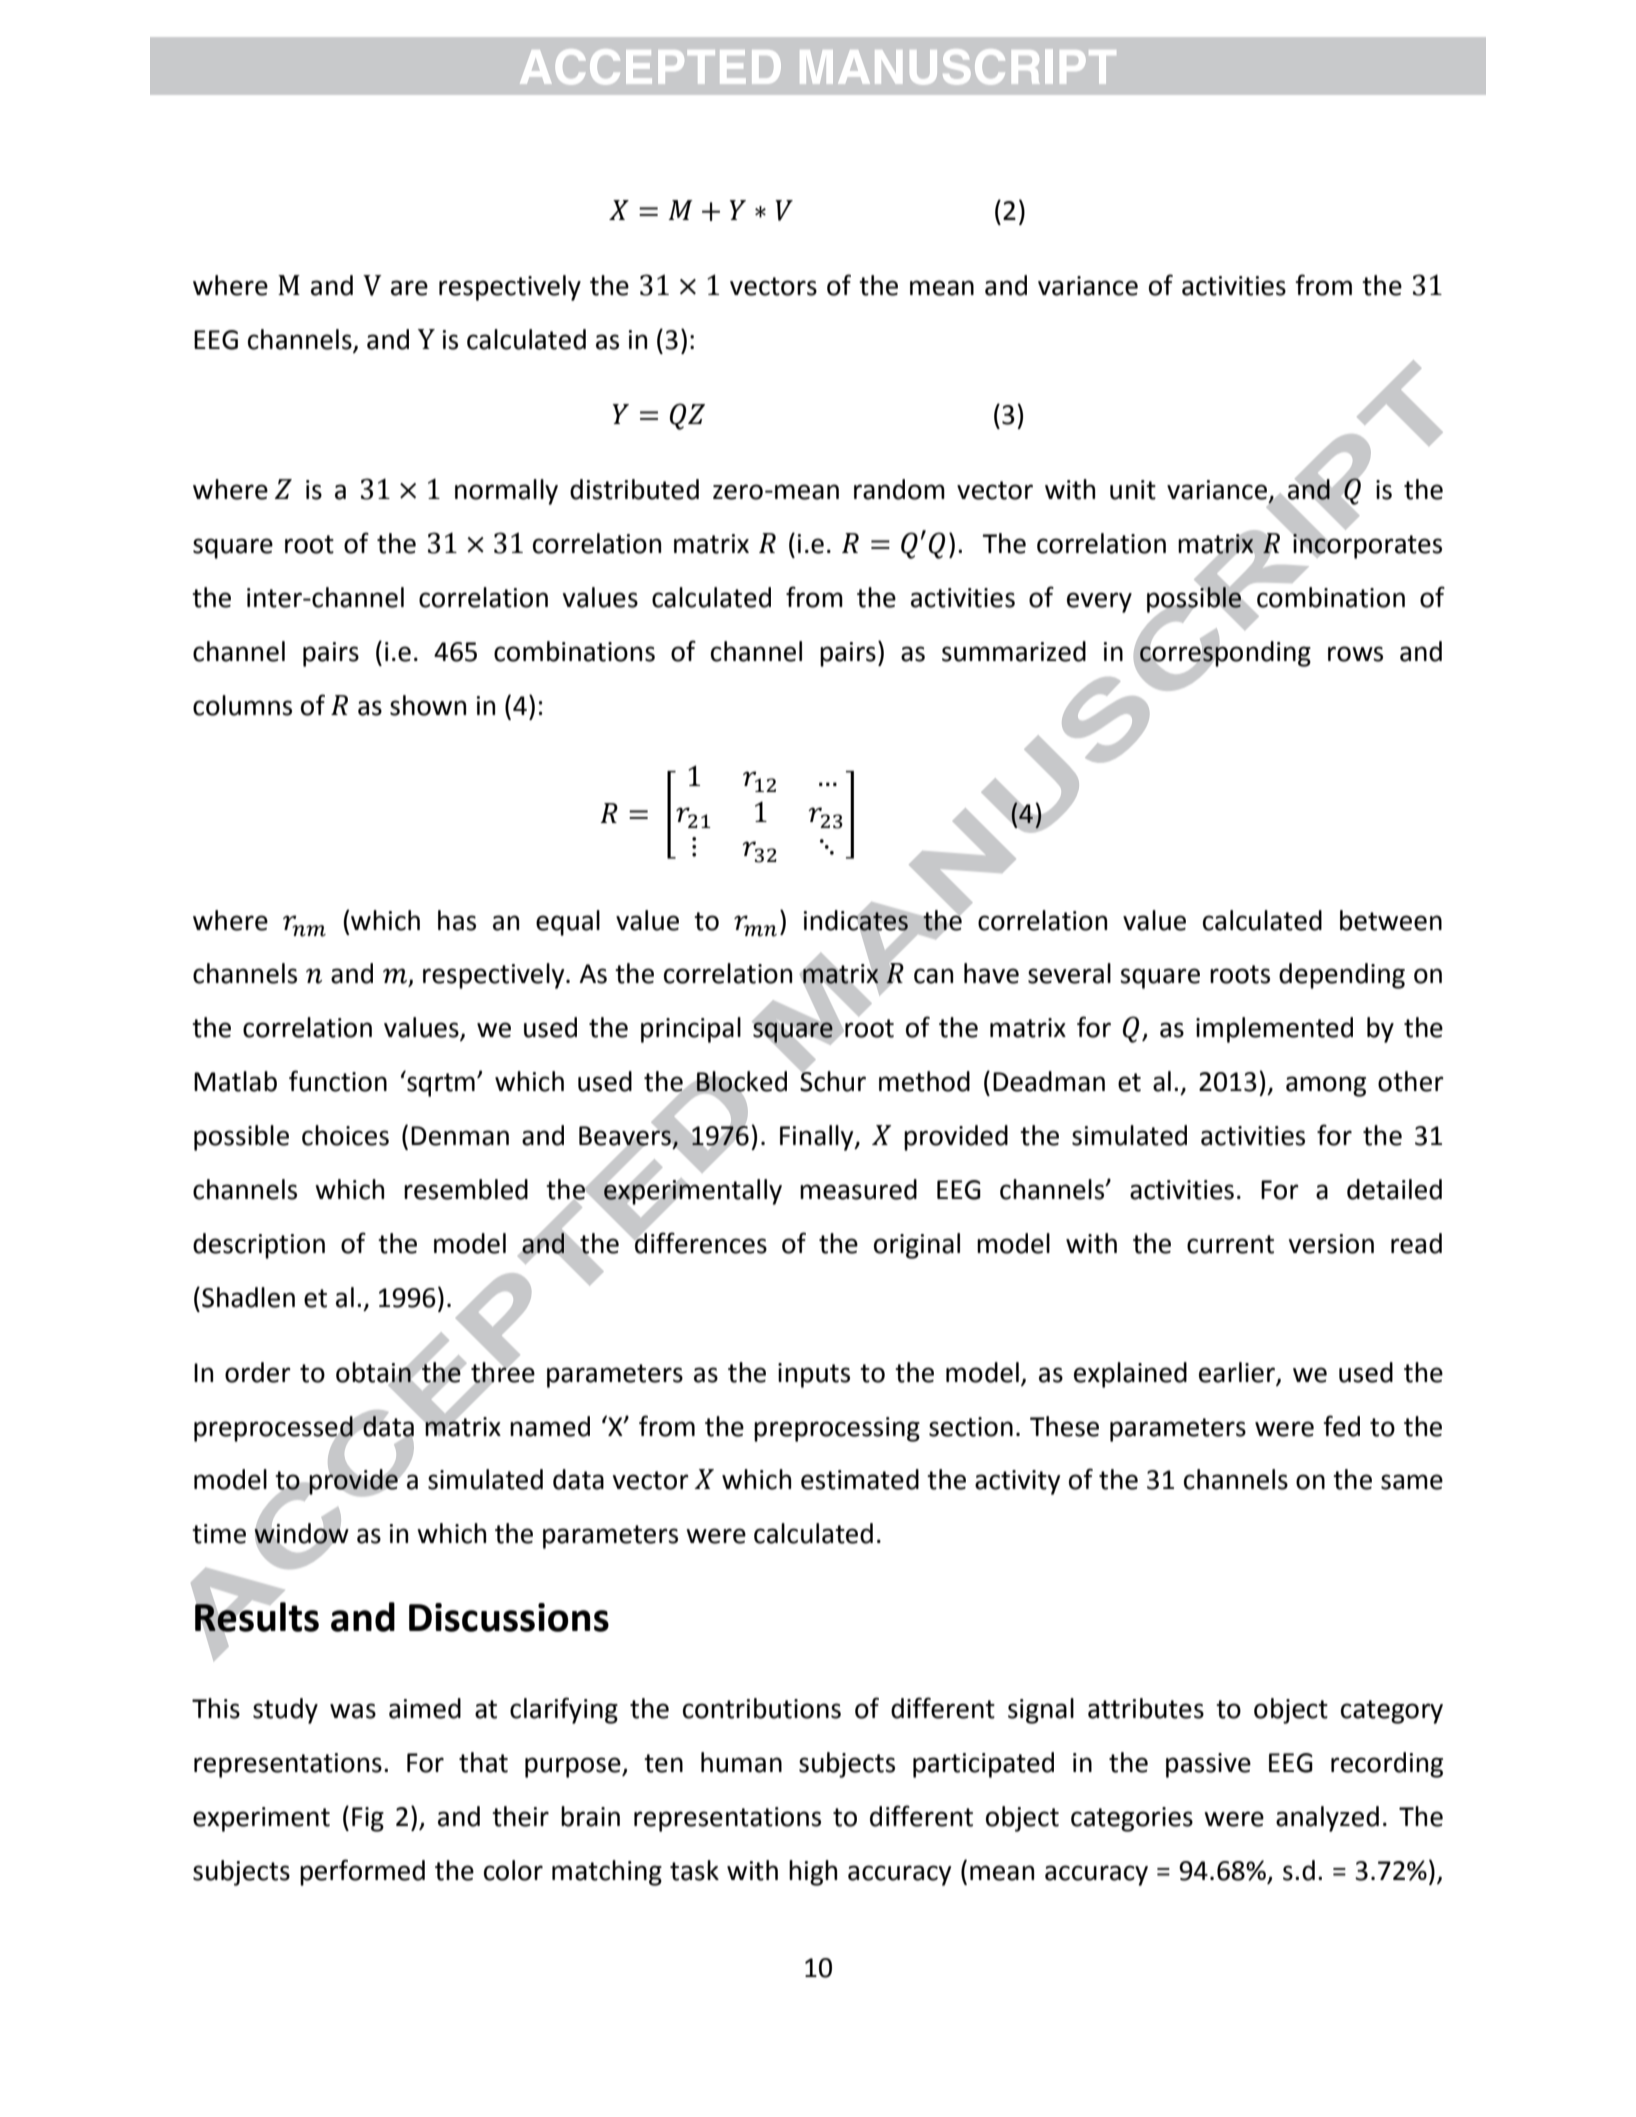 This document has height=2117, width=1636. I want to click on fed, so click(1341, 1426).
